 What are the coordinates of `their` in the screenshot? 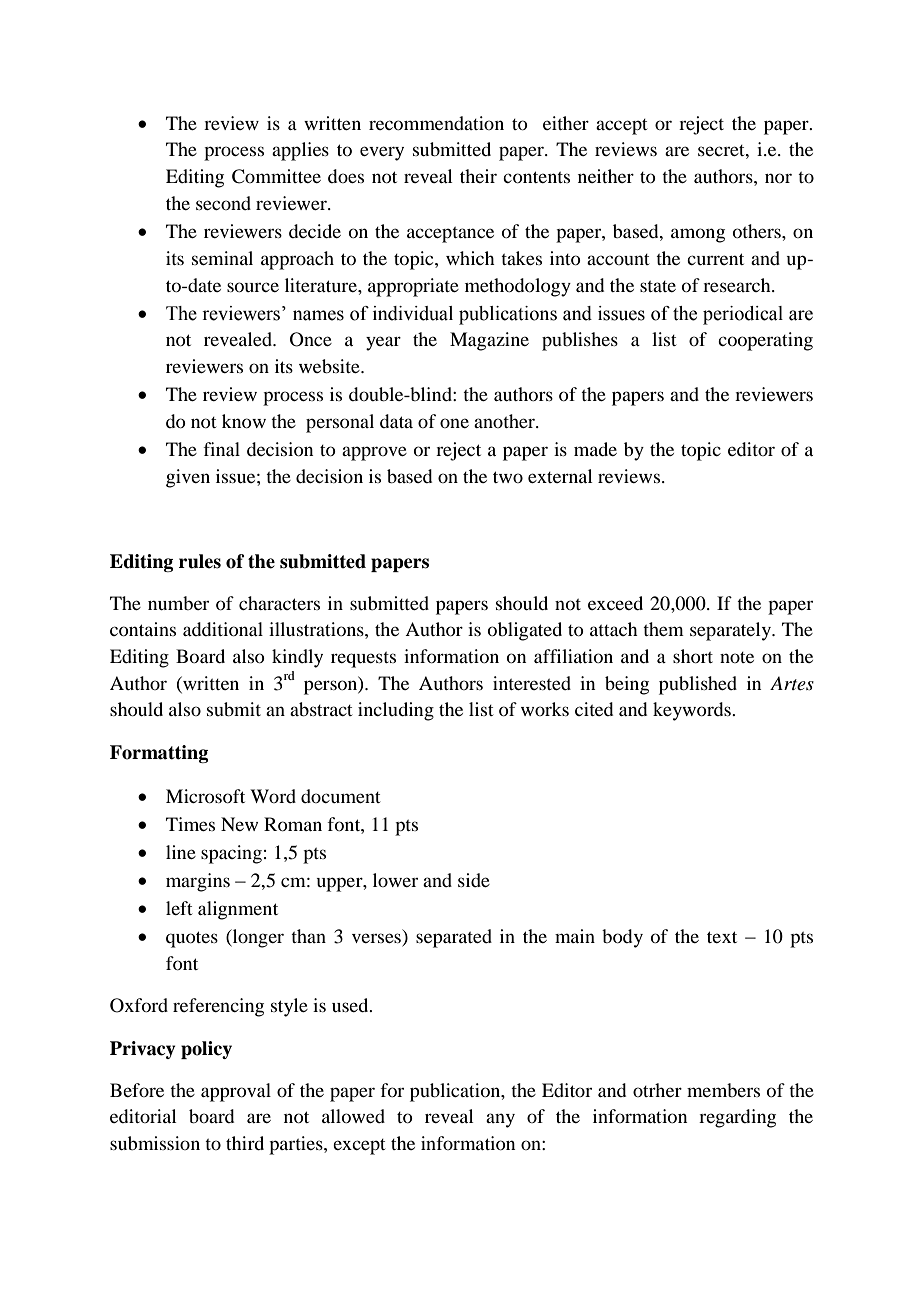 It's located at (478, 176).
